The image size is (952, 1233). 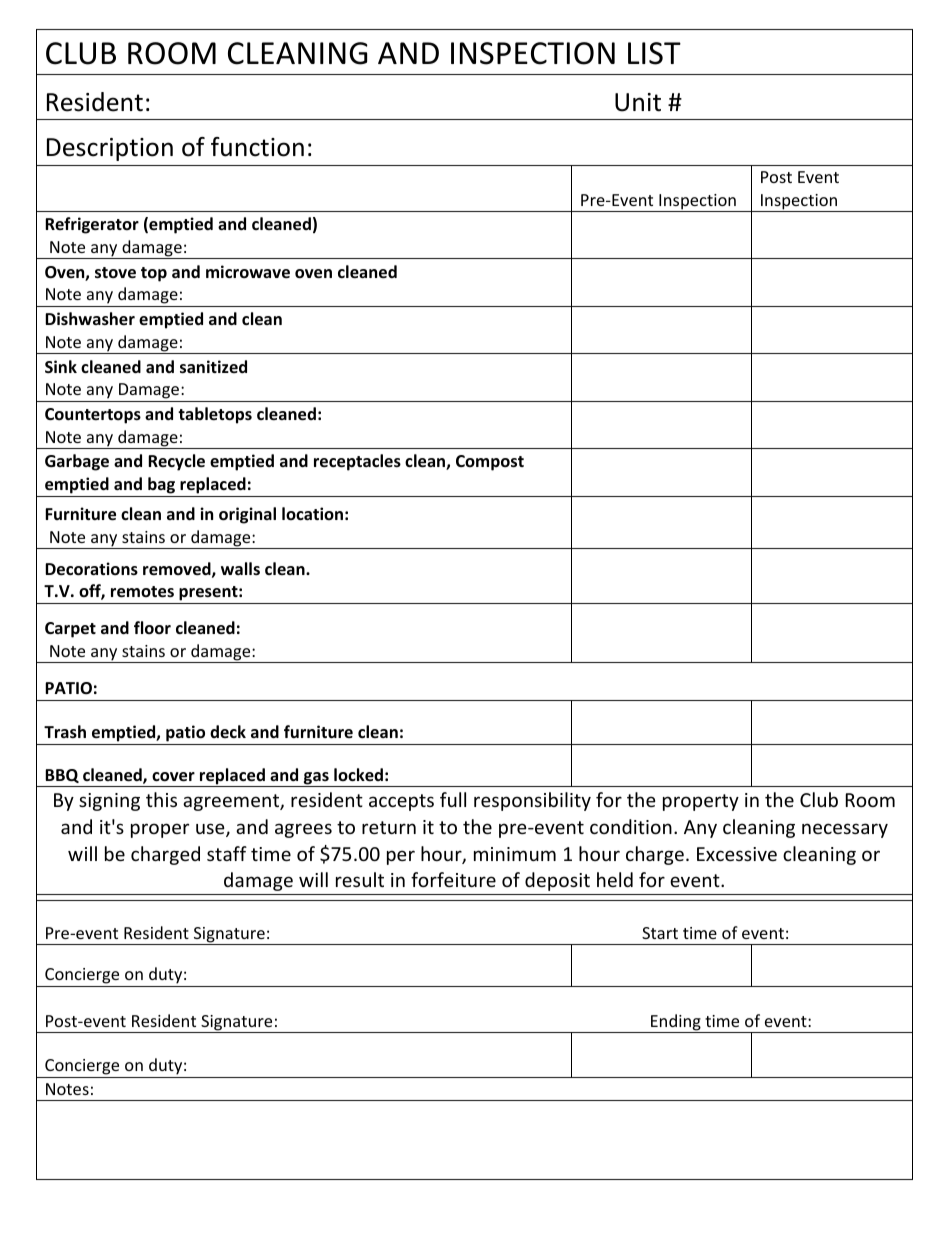 I want to click on staff, so click(x=227, y=853).
